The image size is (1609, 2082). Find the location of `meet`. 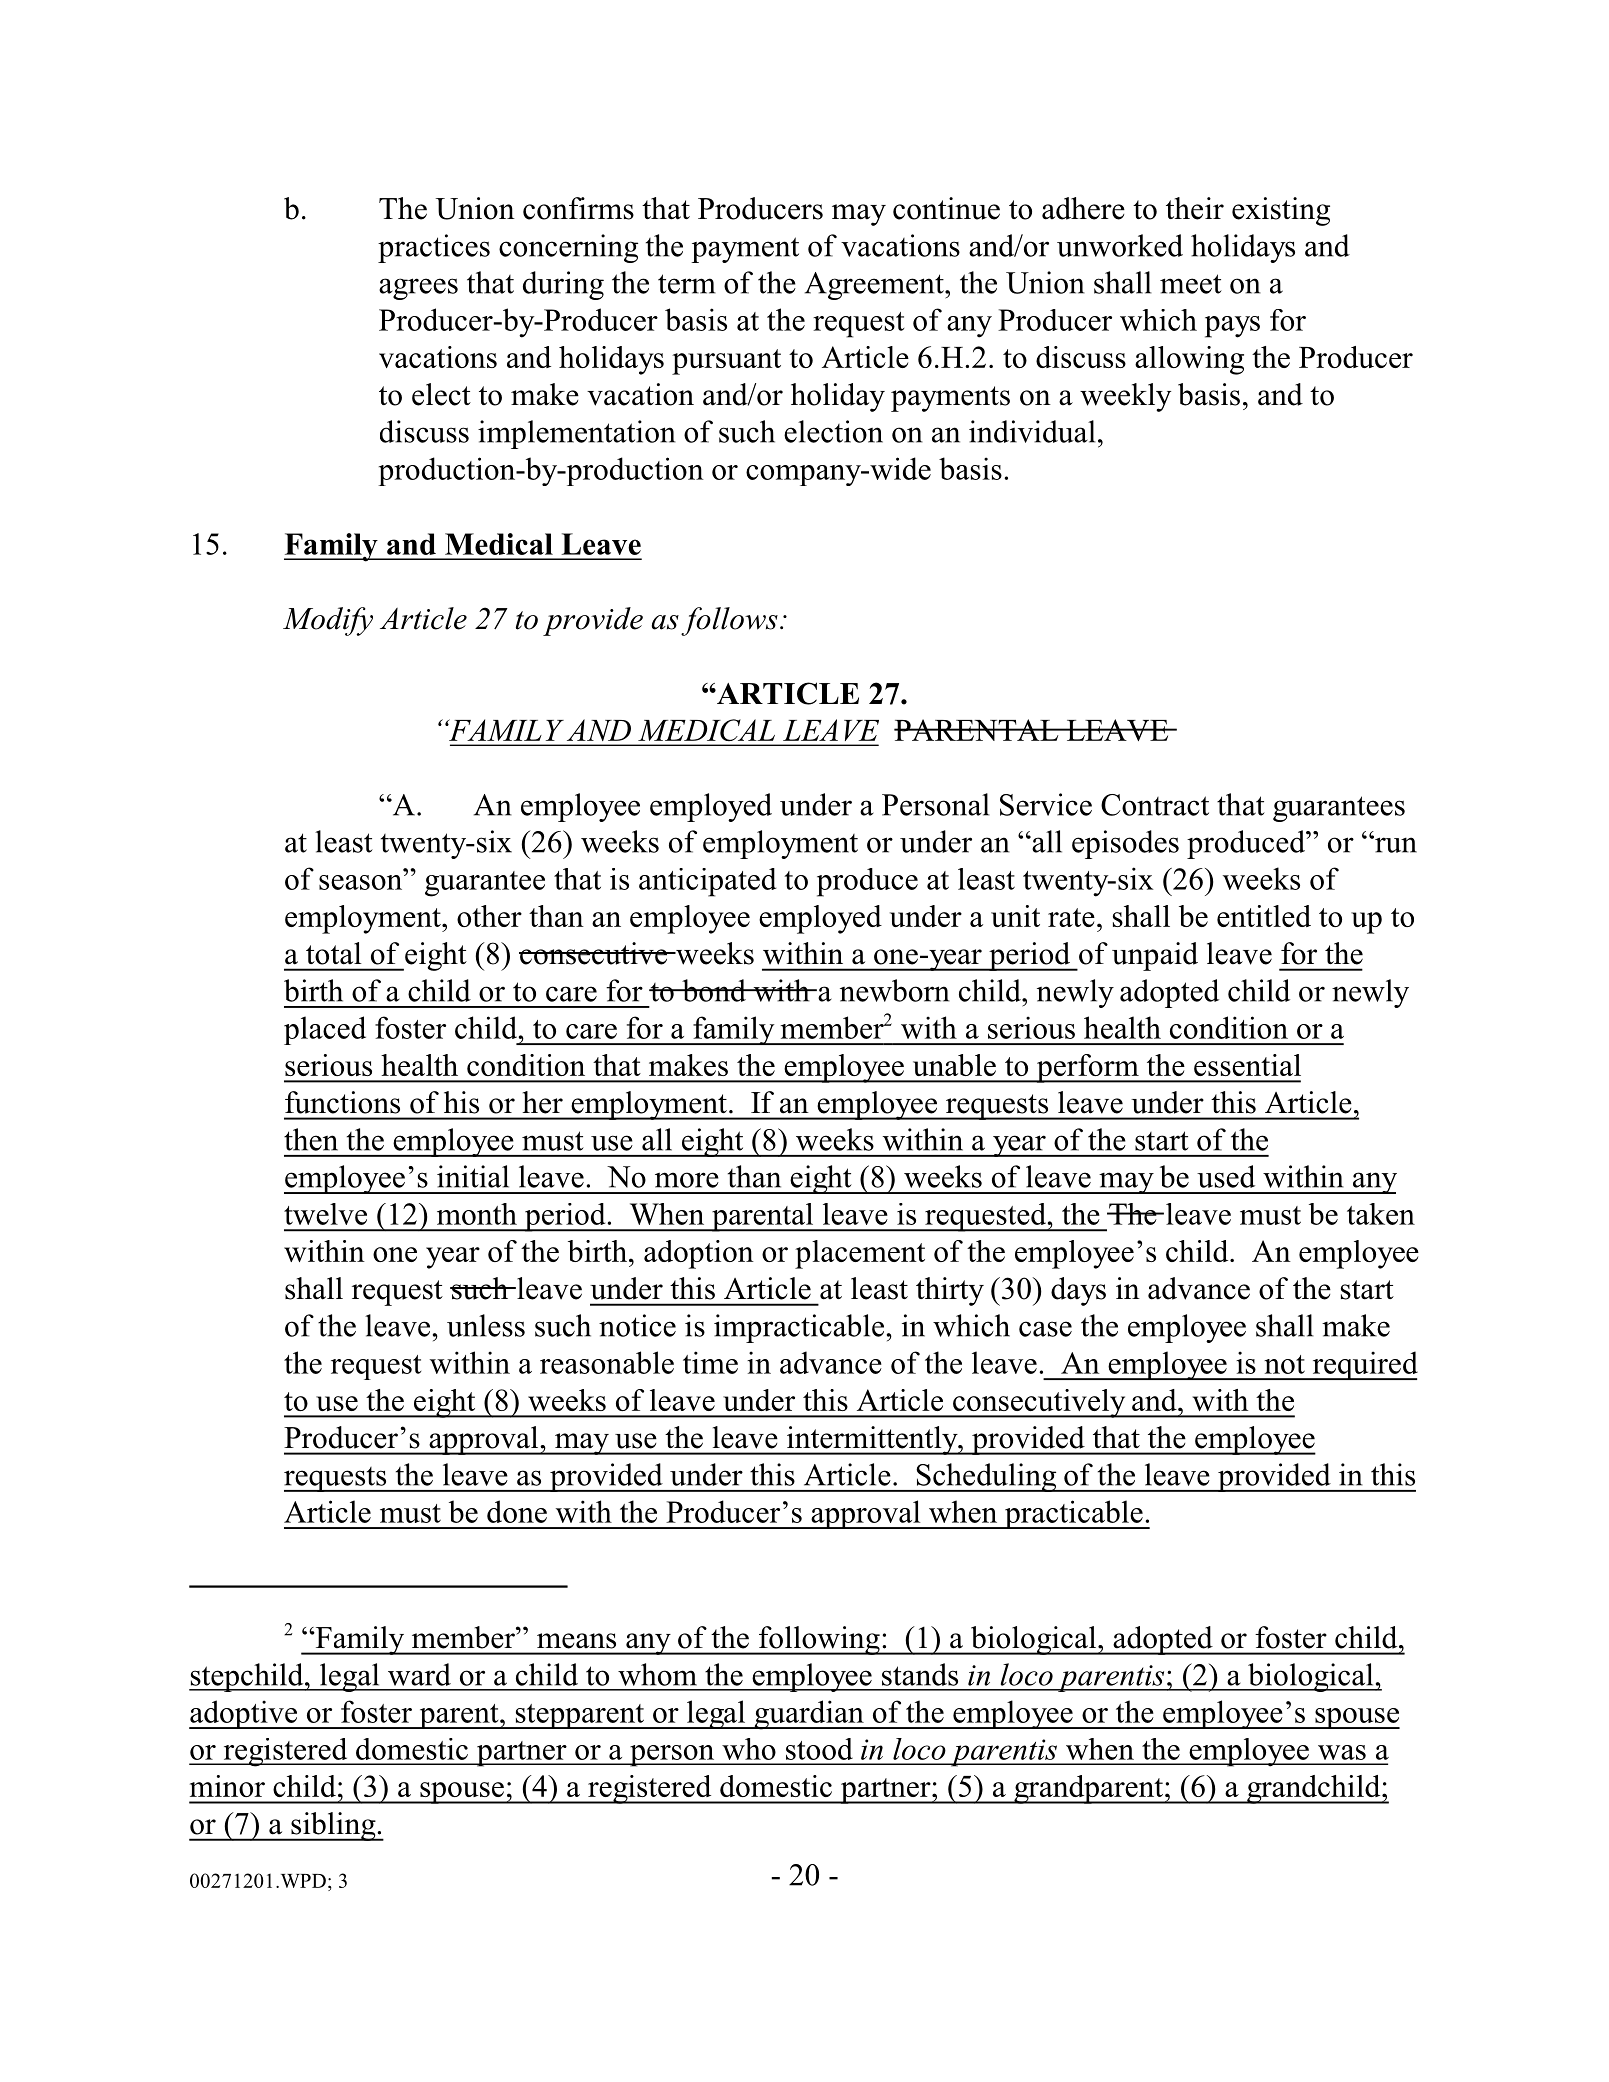

meet is located at coordinates (1191, 284).
